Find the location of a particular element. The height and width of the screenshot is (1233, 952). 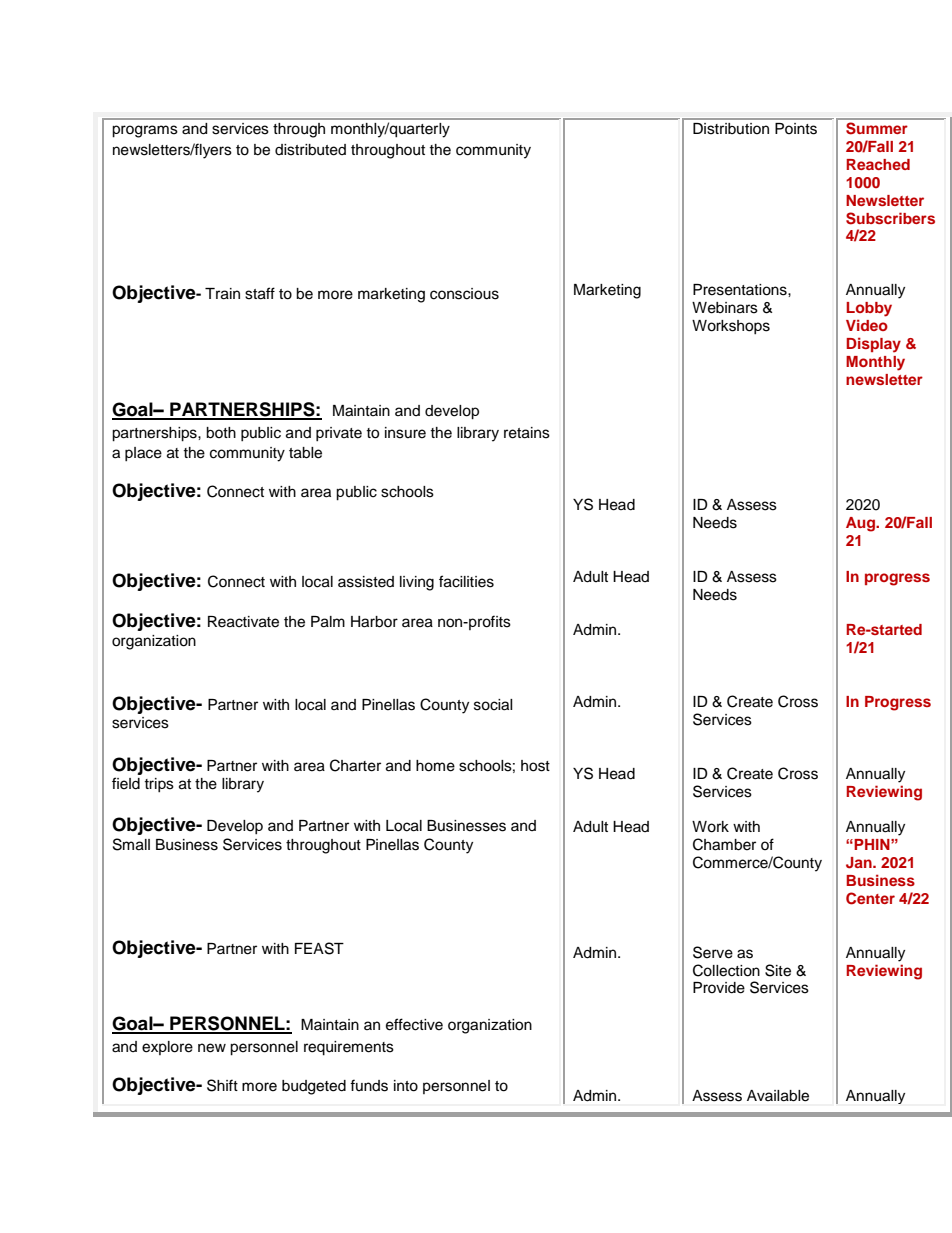

retains is located at coordinates (527, 433).
